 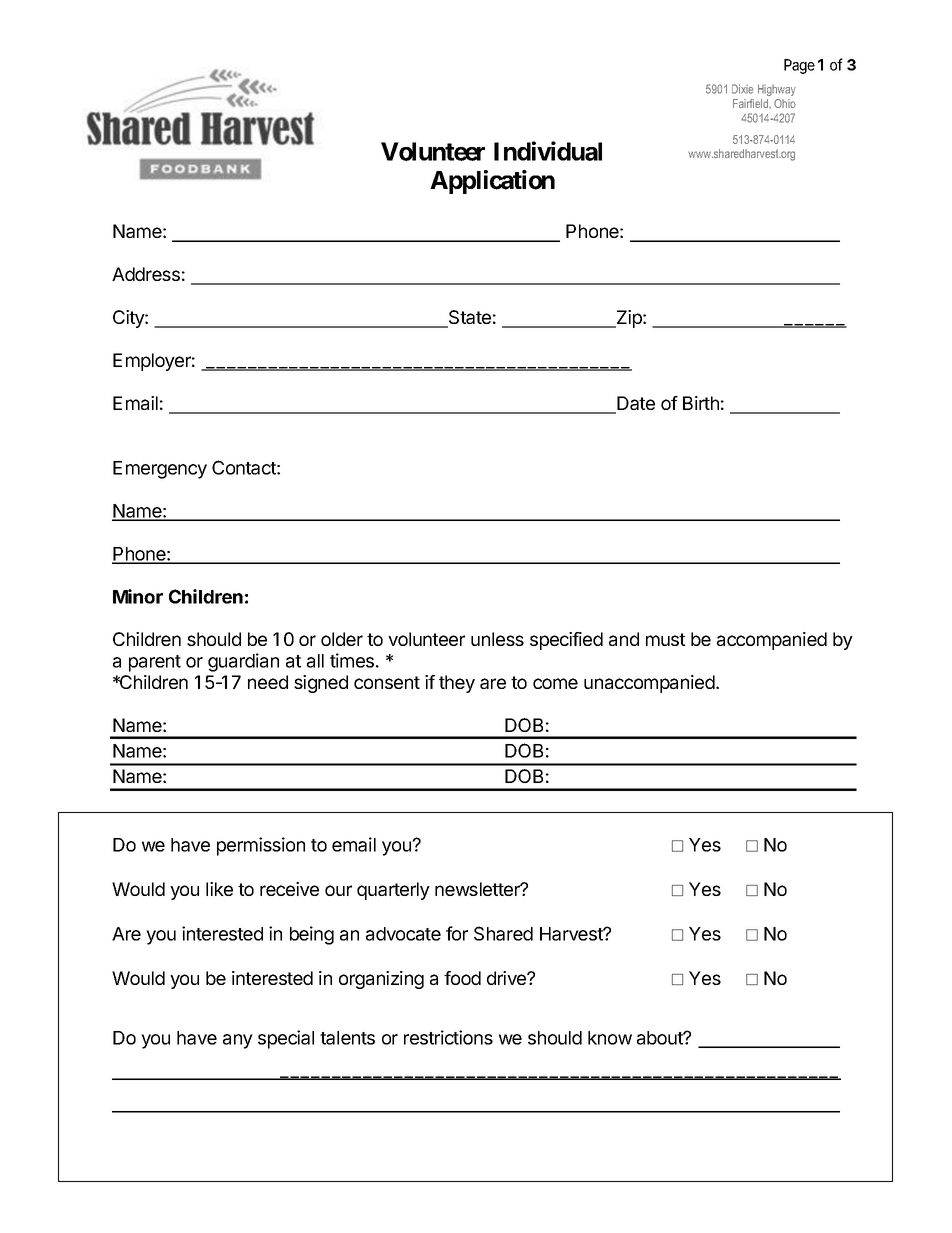 I want to click on know, so click(x=610, y=1038).
